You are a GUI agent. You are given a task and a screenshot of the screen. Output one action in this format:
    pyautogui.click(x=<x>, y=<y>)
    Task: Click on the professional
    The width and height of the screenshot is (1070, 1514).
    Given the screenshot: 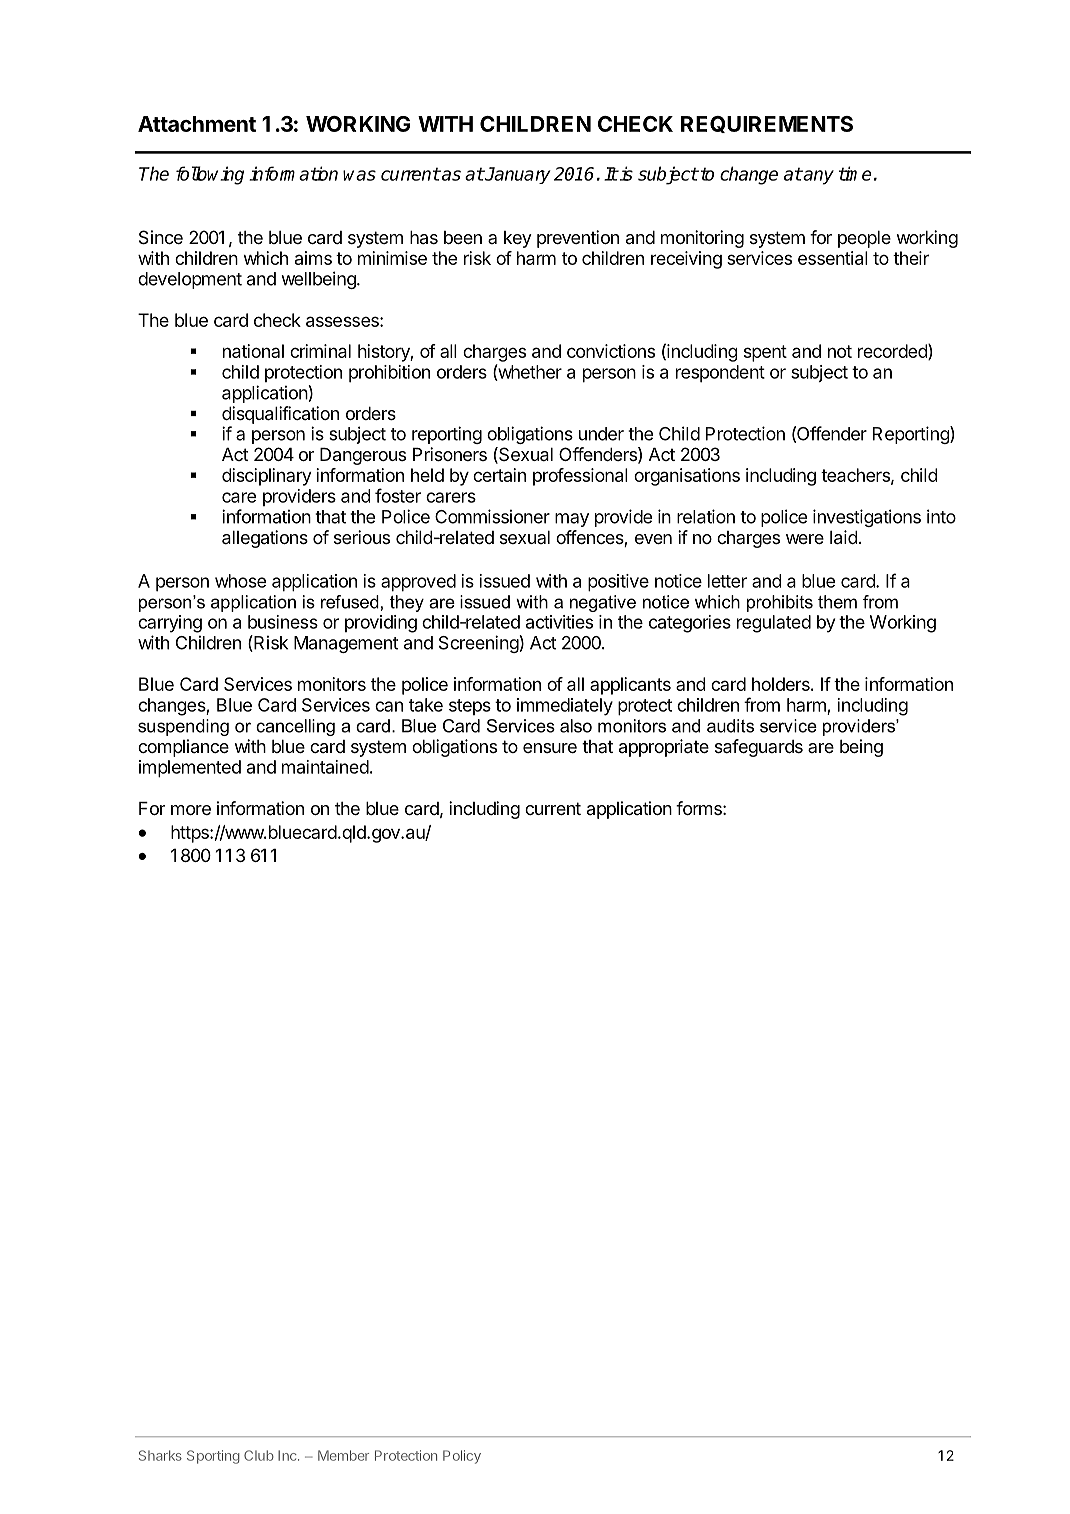 What is the action you would take?
    pyautogui.click(x=580, y=477)
